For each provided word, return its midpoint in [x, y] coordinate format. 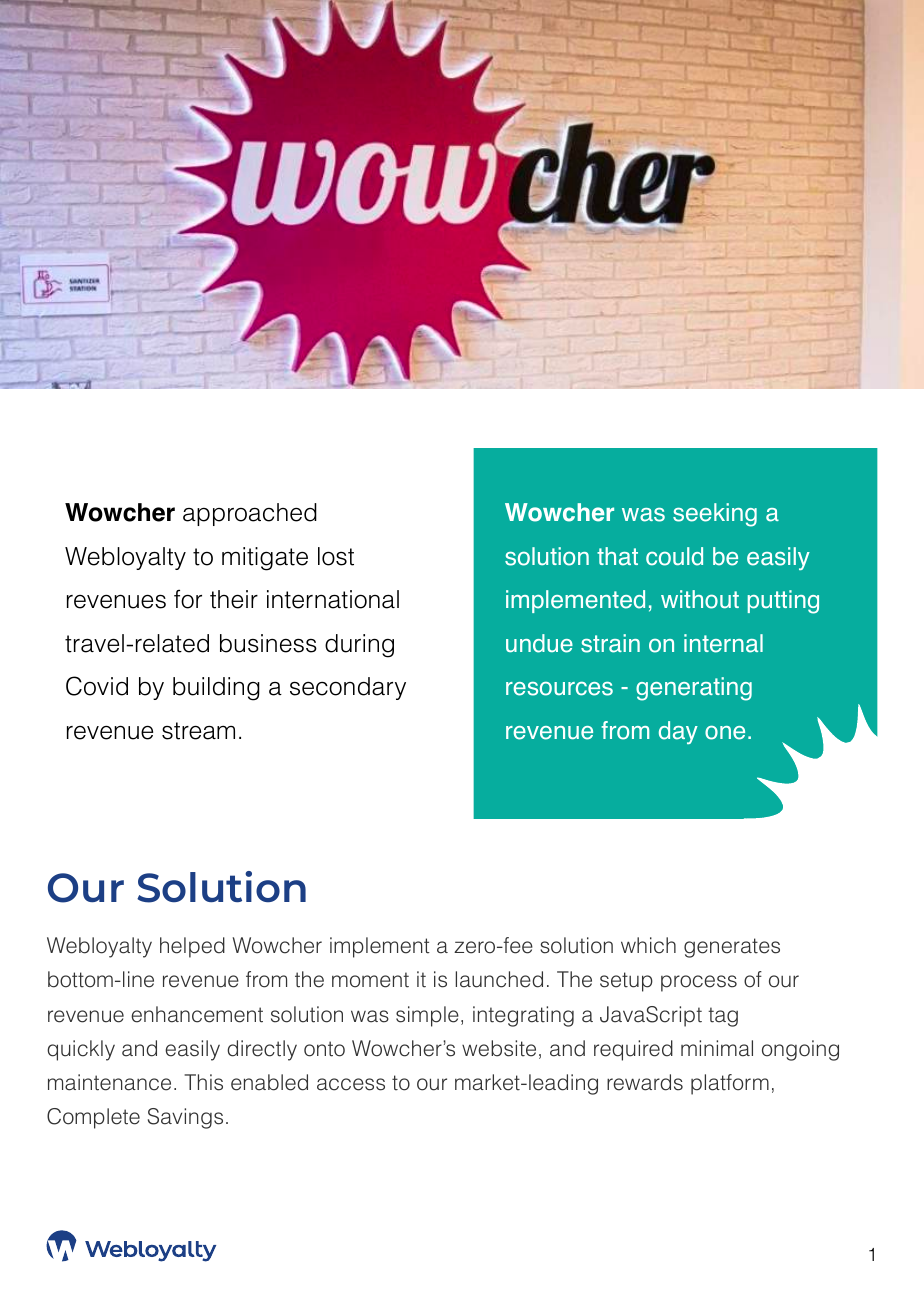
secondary [348, 688]
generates [732, 948]
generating [694, 689]
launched [499, 979]
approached [250, 514]
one [725, 732]
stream [198, 731]
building [216, 689]
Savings [185, 1118]
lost [336, 556]
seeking [715, 515]
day [678, 732]
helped [192, 947]
